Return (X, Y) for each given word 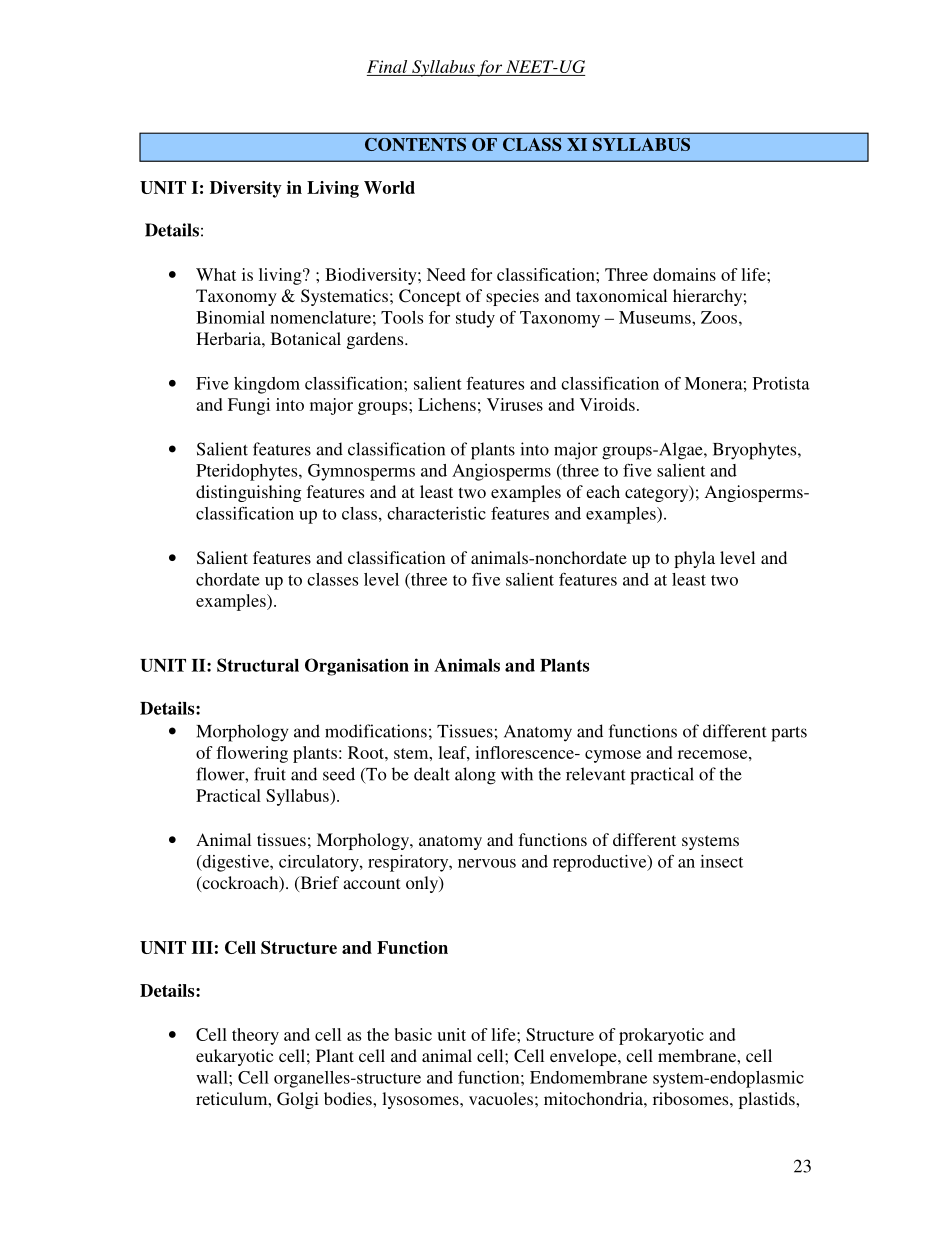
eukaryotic (234, 1057)
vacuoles (501, 1098)
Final (388, 68)
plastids (768, 1100)
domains (684, 274)
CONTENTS (415, 144)
